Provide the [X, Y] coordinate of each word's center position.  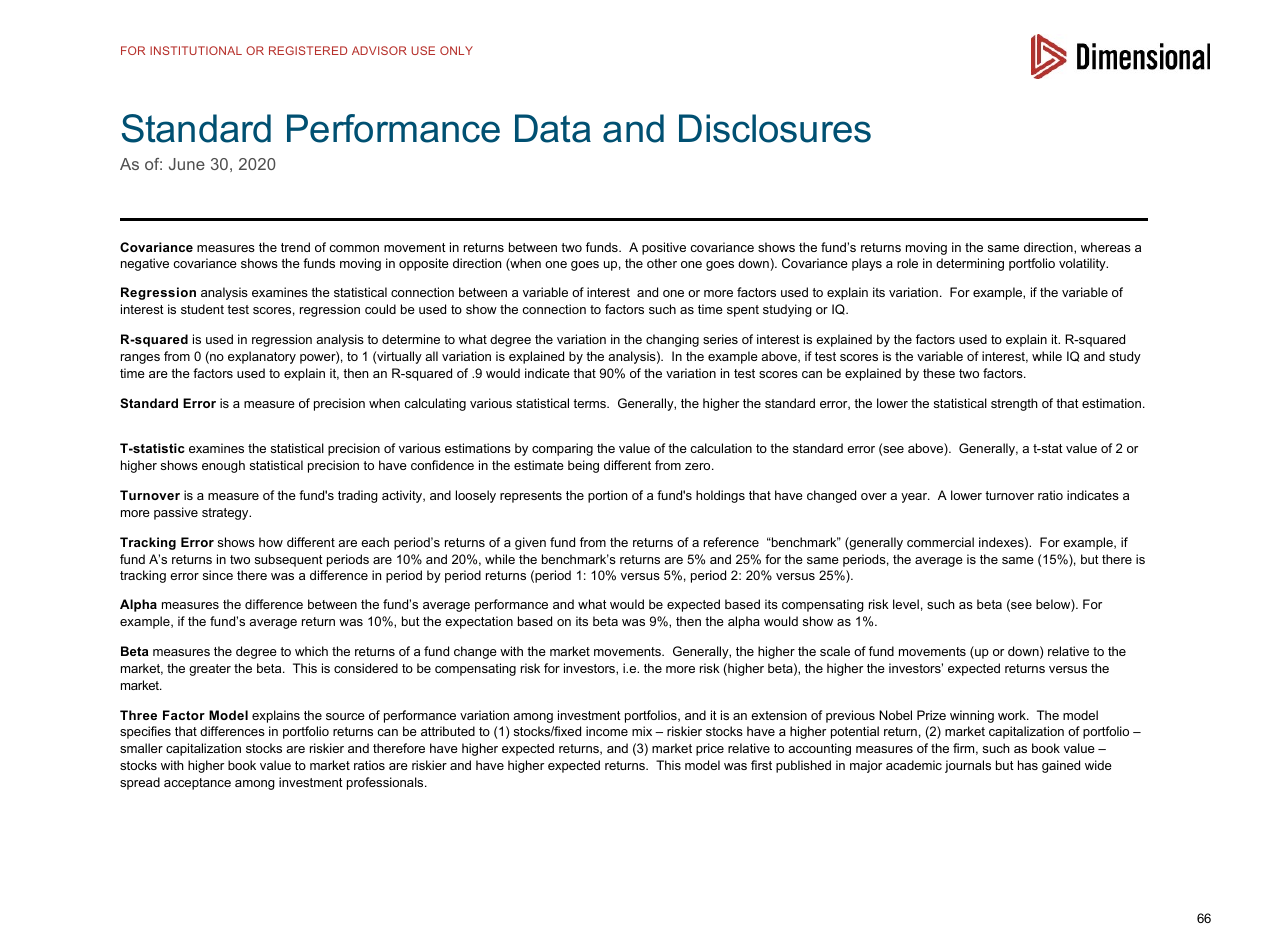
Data [553, 128]
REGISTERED [308, 50]
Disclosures [775, 128]
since [218, 575]
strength [1014, 404]
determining [970, 264]
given [530, 543]
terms [590, 403]
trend [295, 247]
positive [664, 248]
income [607, 731]
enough [223, 466]
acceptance [197, 784]
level [906, 604]
